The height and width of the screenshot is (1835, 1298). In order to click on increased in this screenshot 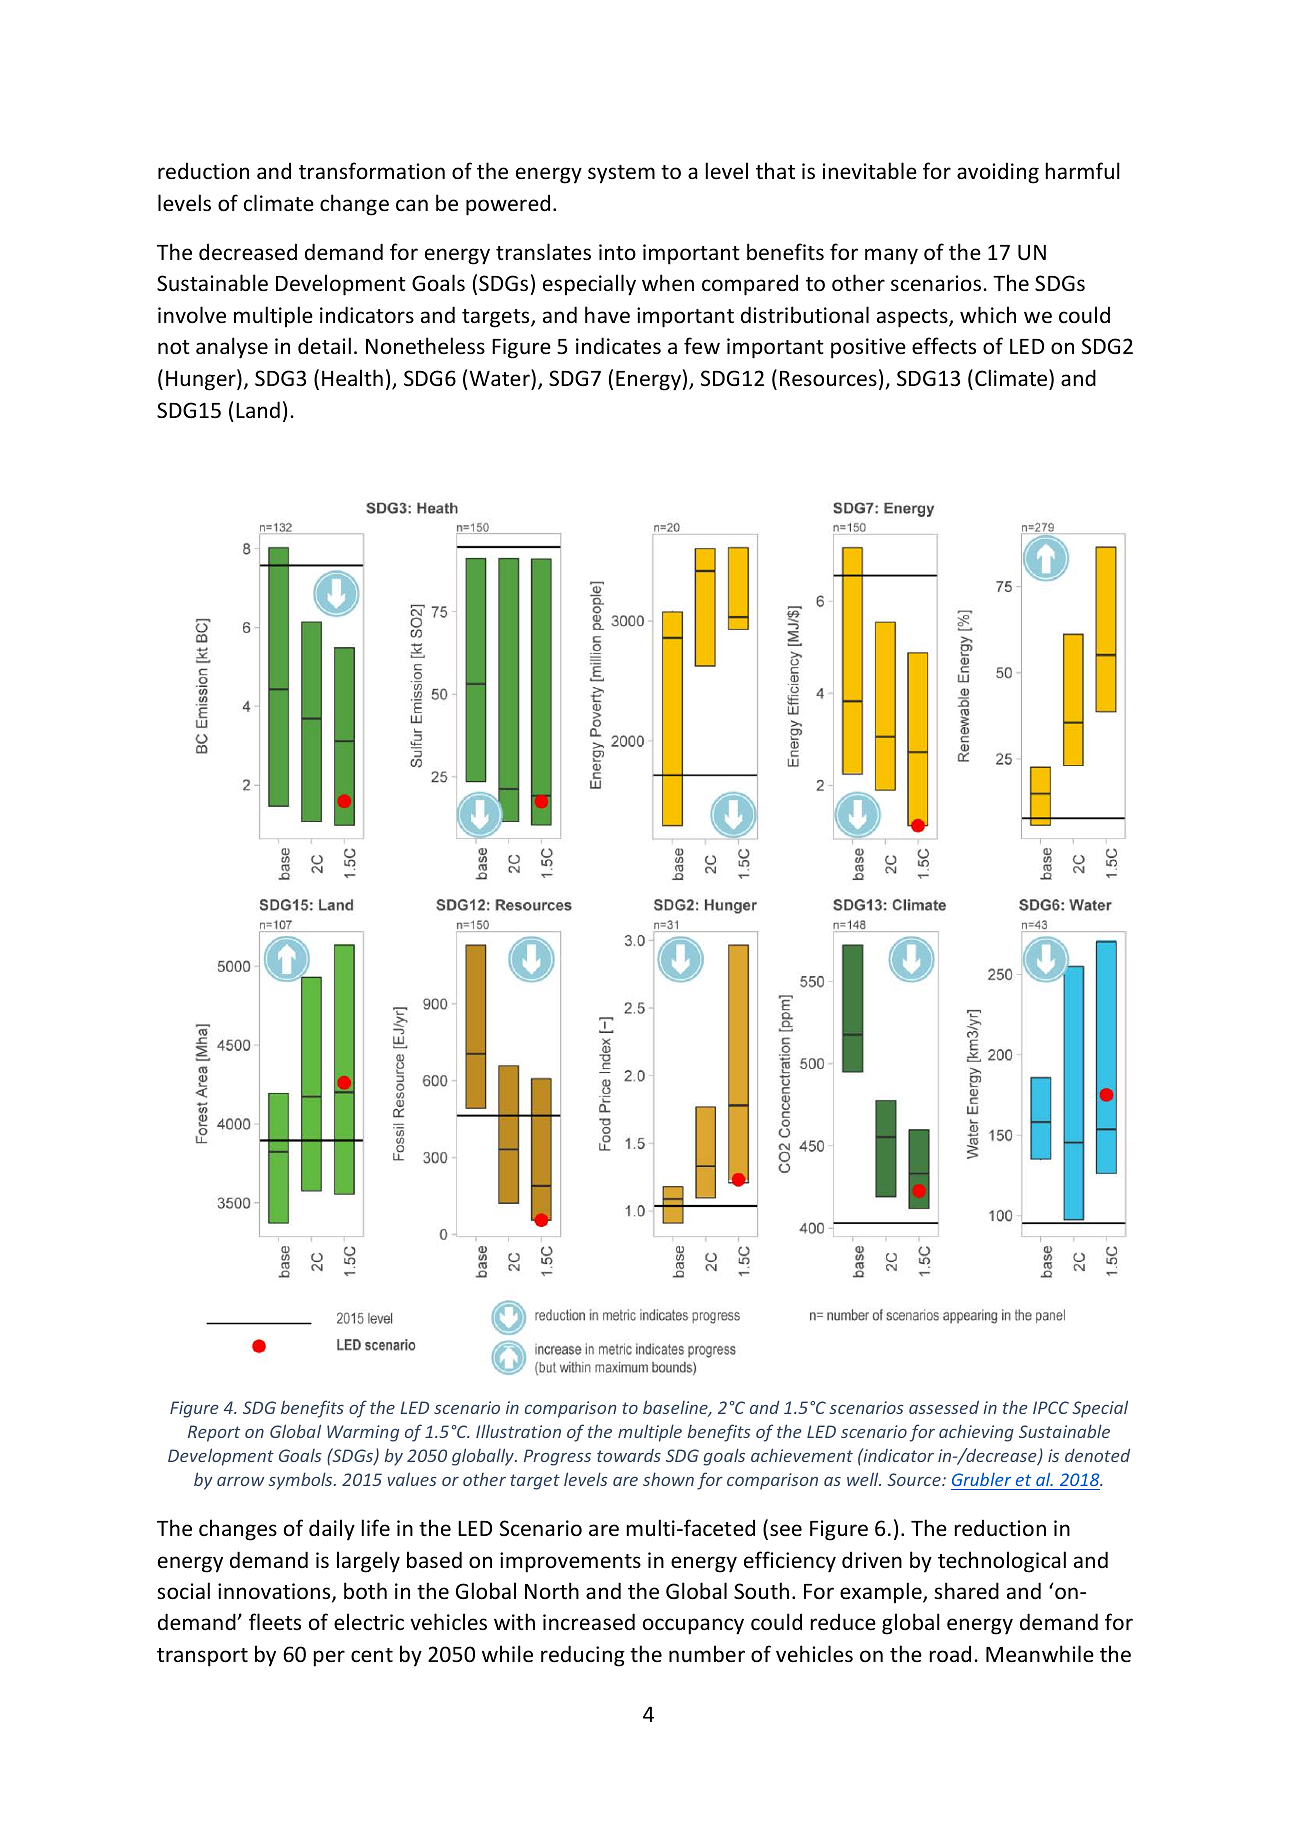, I will do `click(589, 1622)`.
